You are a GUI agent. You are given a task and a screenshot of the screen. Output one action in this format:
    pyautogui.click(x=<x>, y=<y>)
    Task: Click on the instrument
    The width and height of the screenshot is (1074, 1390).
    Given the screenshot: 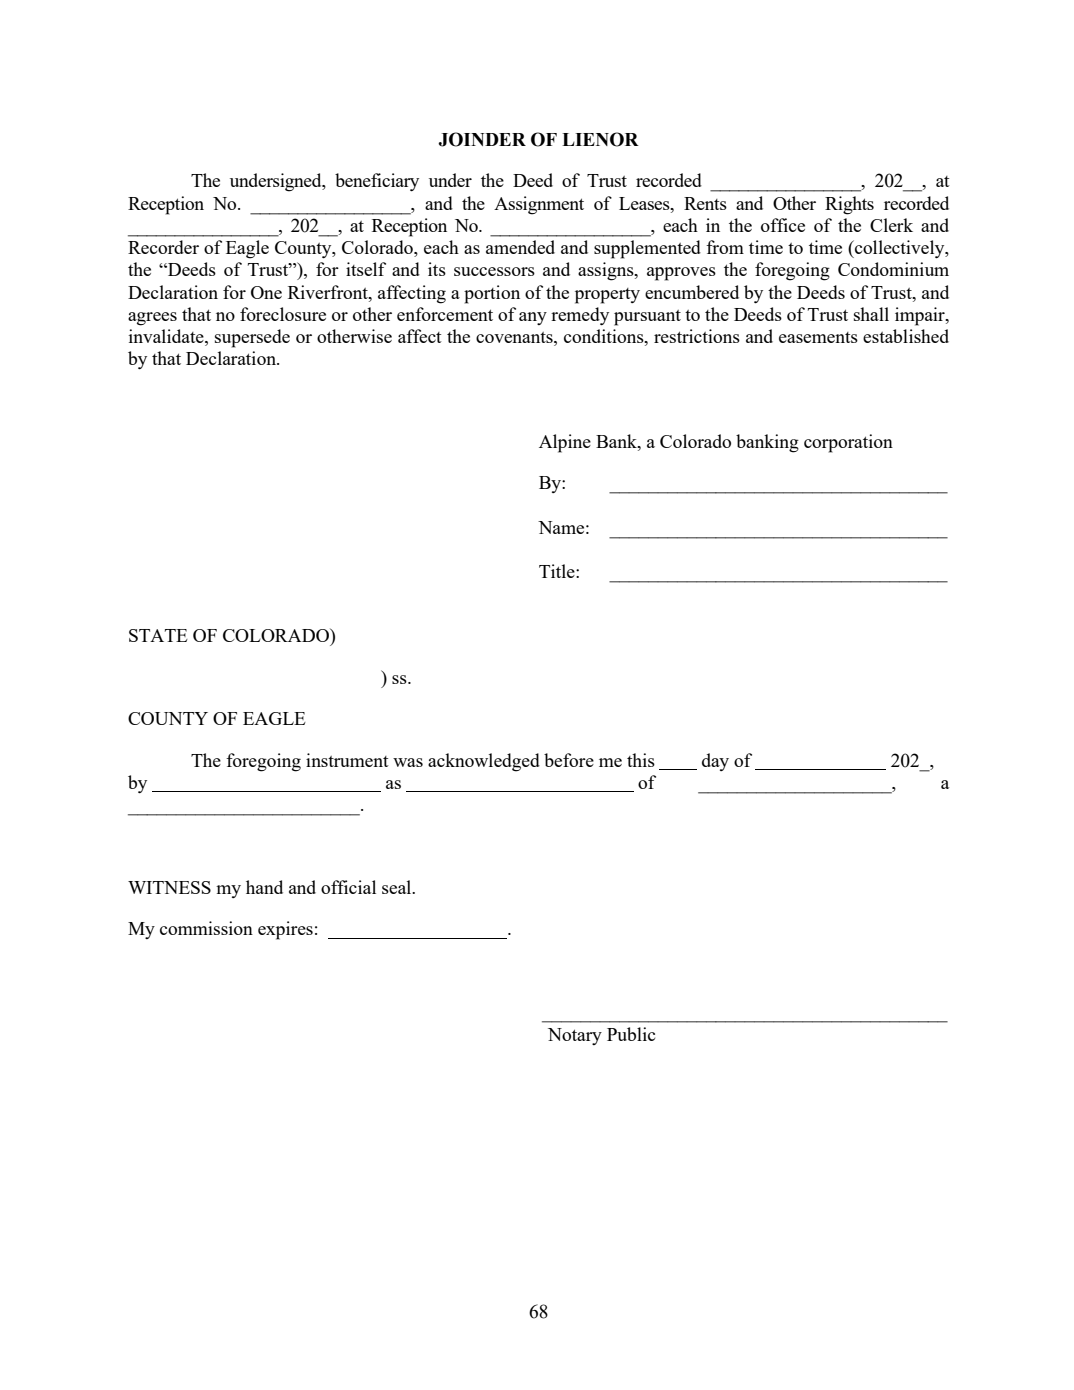 What is the action you would take?
    pyautogui.click(x=347, y=760)
